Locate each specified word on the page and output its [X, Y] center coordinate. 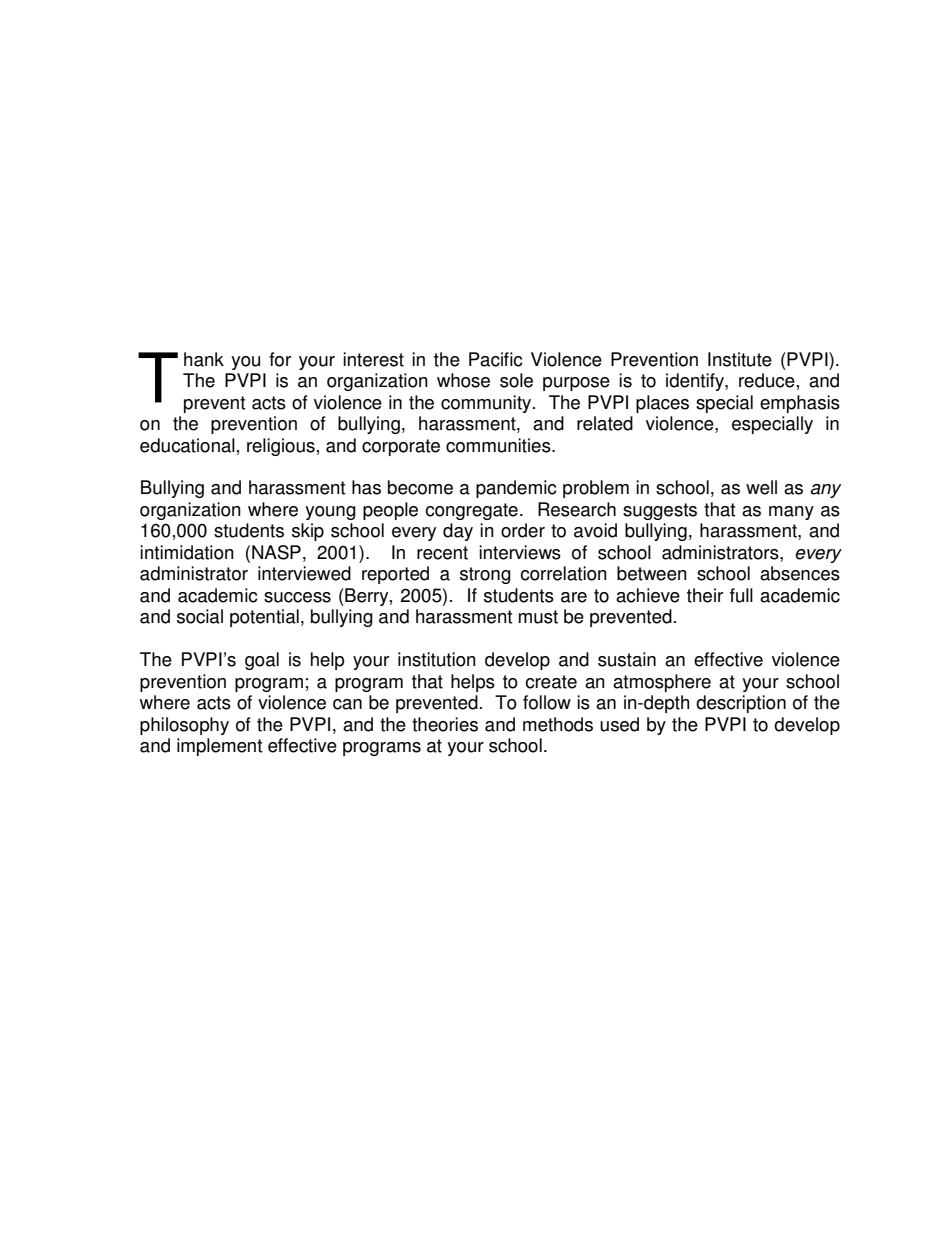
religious [281, 447]
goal [262, 661]
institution [437, 659]
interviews [520, 552]
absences [800, 573]
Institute [740, 359]
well [761, 487]
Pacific [496, 359]
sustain [627, 659]
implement [219, 747]
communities [499, 445]
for [280, 359]
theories [445, 724]
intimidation [187, 552]
